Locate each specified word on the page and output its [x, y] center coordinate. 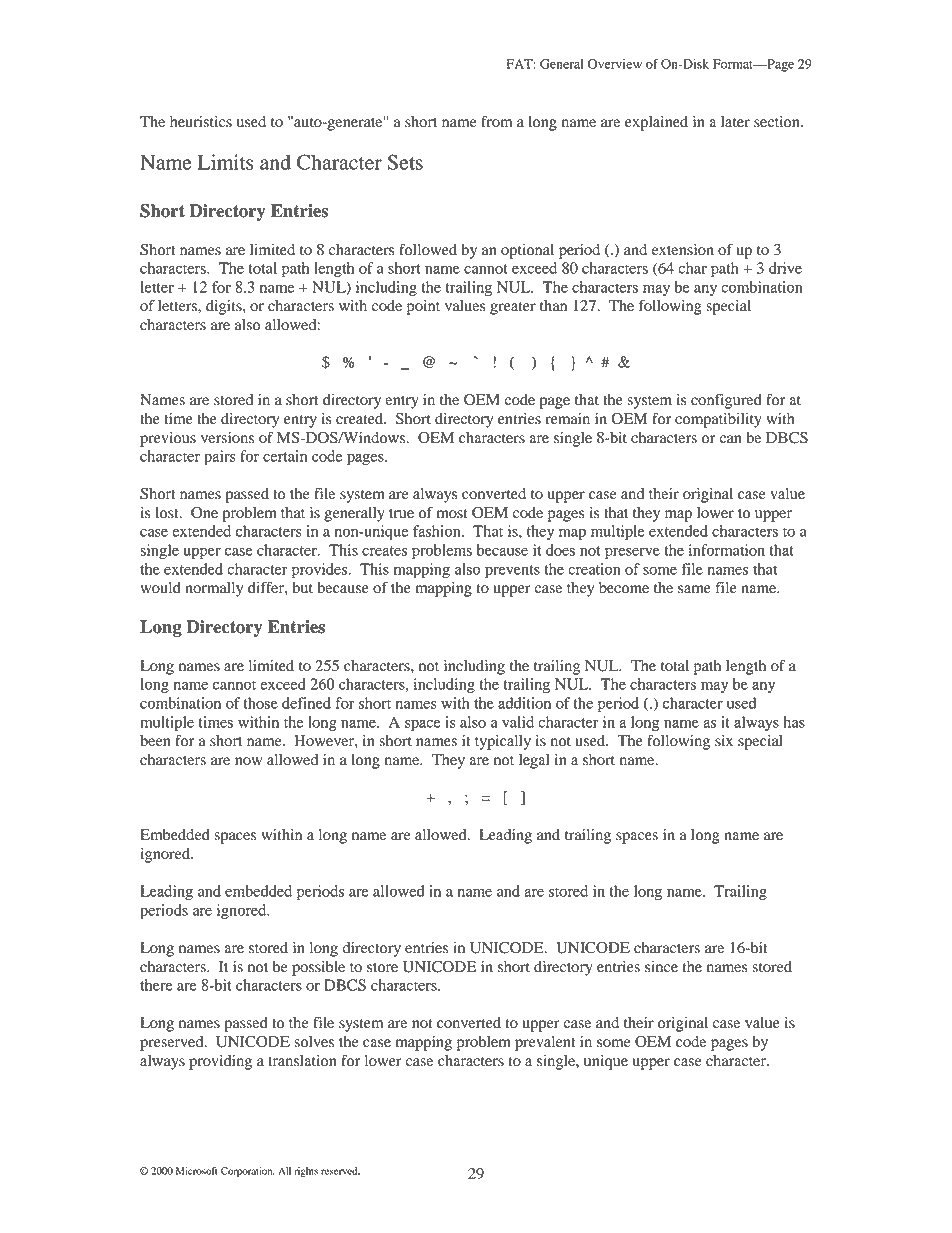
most [452, 514]
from [497, 121]
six [724, 740]
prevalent [545, 1043]
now [248, 761]
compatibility [718, 420]
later [735, 122]
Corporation [248, 1172]
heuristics [201, 122]
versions [227, 438]
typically [503, 742]
